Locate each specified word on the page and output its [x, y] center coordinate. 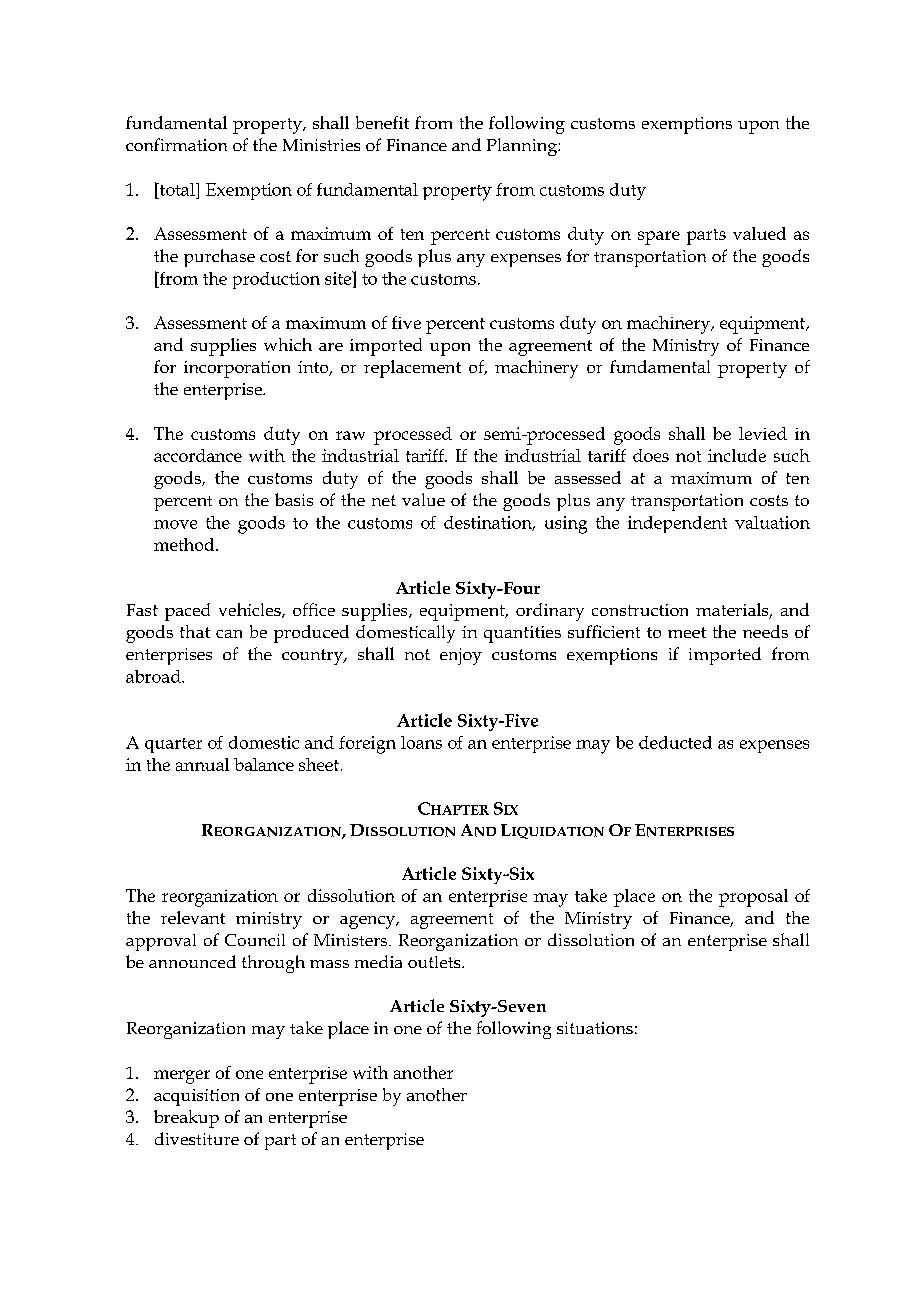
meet [687, 632]
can [229, 634]
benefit [382, 122]
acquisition [196, 1097]
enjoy [461, 656]
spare [659, 238]
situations [595, 1028]
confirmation [176, 144]
